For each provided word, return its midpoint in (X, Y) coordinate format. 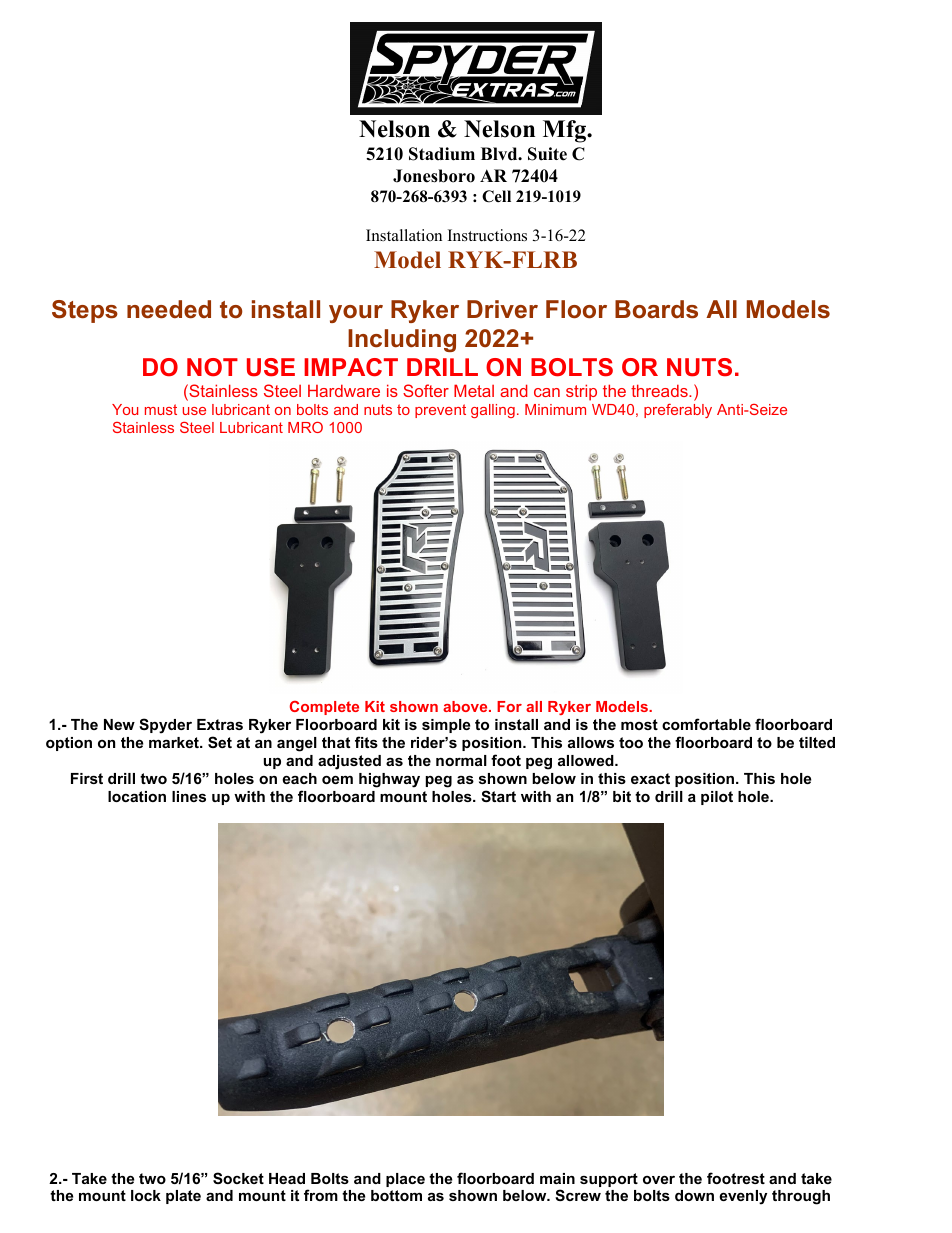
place (405, 1180)
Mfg (566, 131)
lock (146, 1195)
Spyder (165, 726)
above (466, 706)
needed (169, 309)
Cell (496, 196)
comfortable (706, 724)
